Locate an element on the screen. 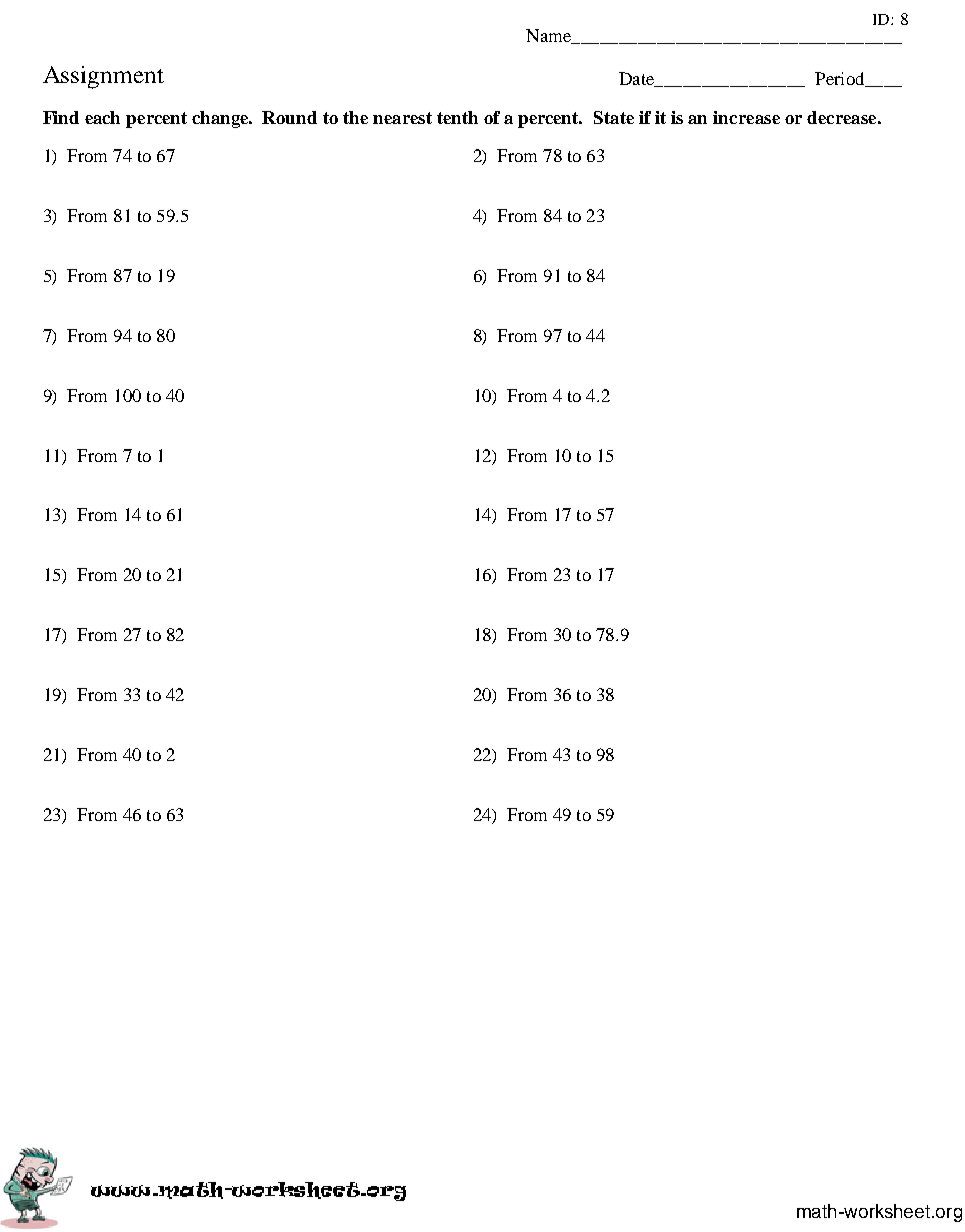 The width and height of the screenshot is (965, 1232). the is located at coordinates (355, 117).
